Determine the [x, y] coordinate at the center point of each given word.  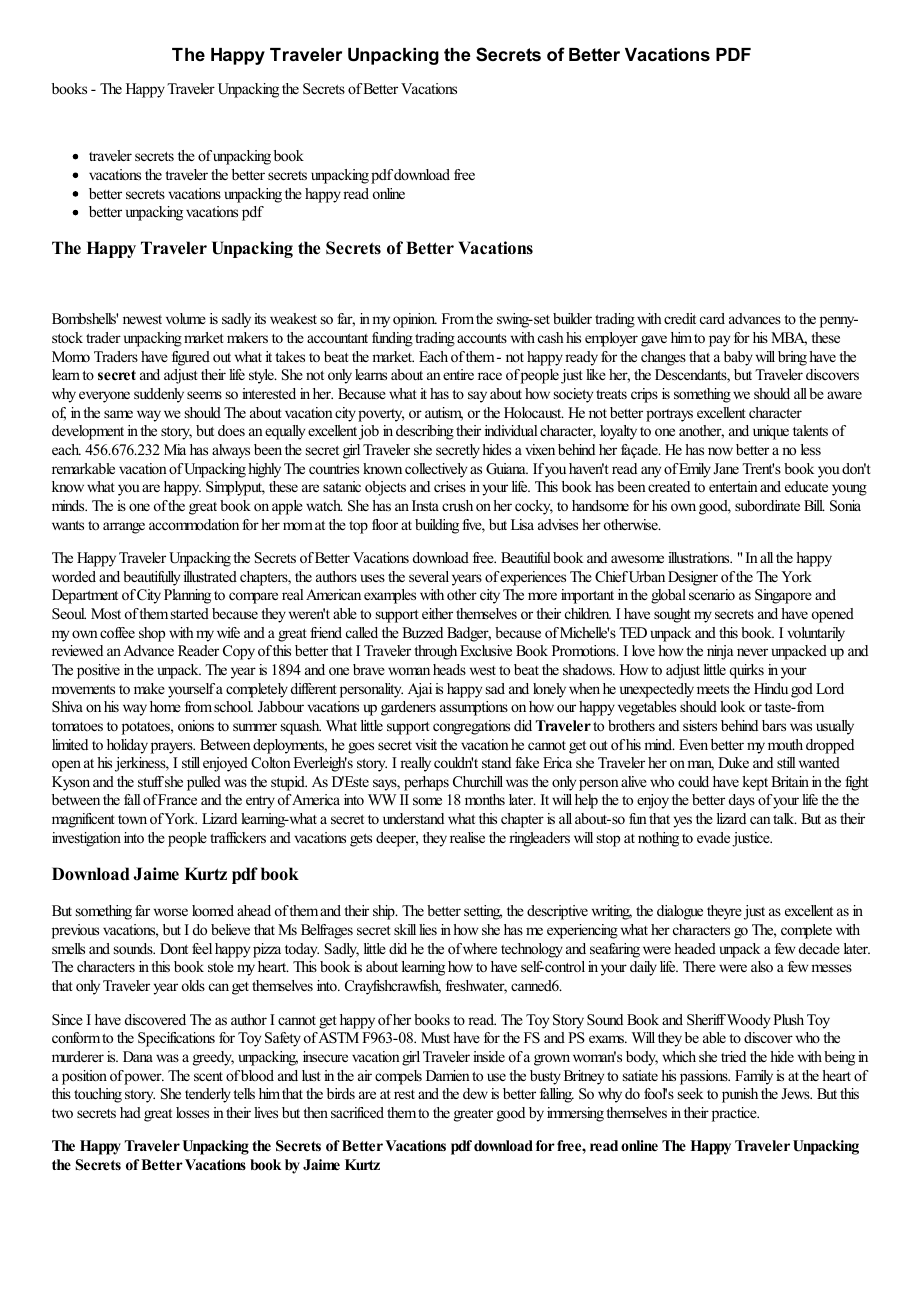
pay [719, 341]
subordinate [767, 505]
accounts [482, 338]
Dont [174, 948]
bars [774, 725]
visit [426, 744]
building [437, 526]
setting [483, 912]
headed [695, 948]
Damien [448, 1075]
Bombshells [85, 318]
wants [68, 525]
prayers [173, 748]
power [144, 1079]
